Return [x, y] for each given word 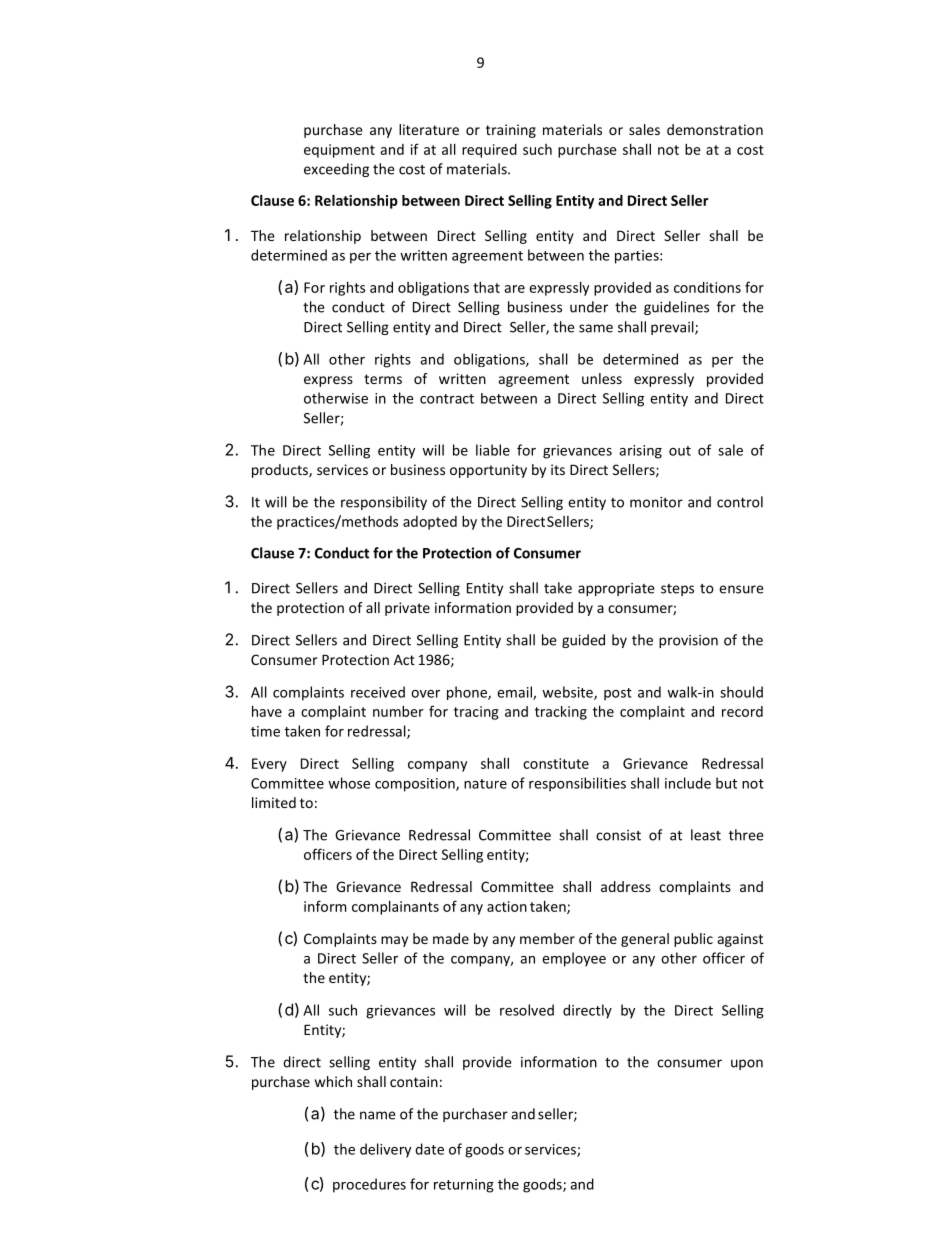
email [515, 693]
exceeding [336, 170]
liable [493, 450]
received [378, 692]
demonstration [715, 129]
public [693, 940]
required [489, 151]
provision [688, 641]
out [680, 451]
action [507, 906]
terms [383, 379]
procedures [369, 1185]
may [394, 941]
